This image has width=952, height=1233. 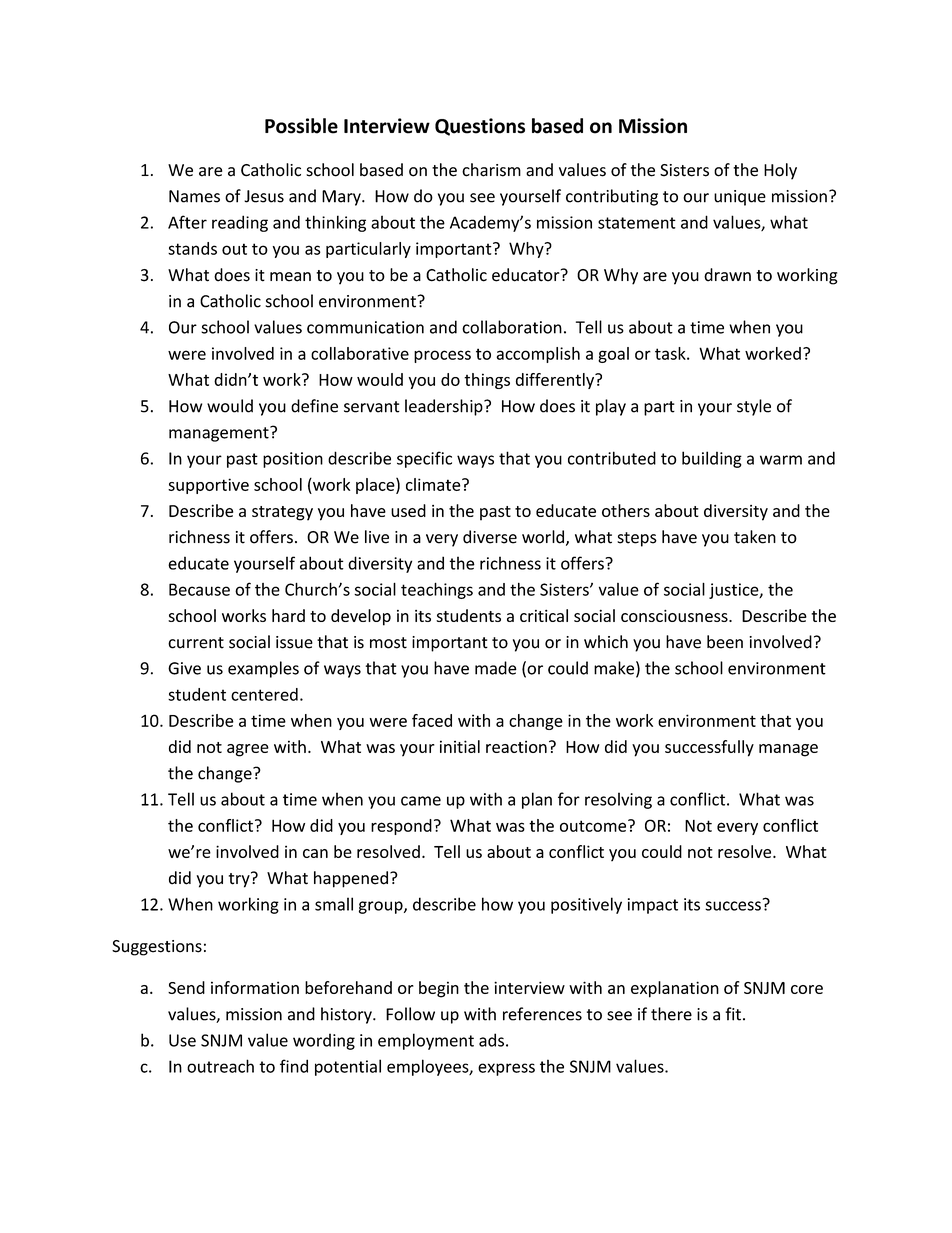 I want to click on outreach, so click(x=220, y=1066).
